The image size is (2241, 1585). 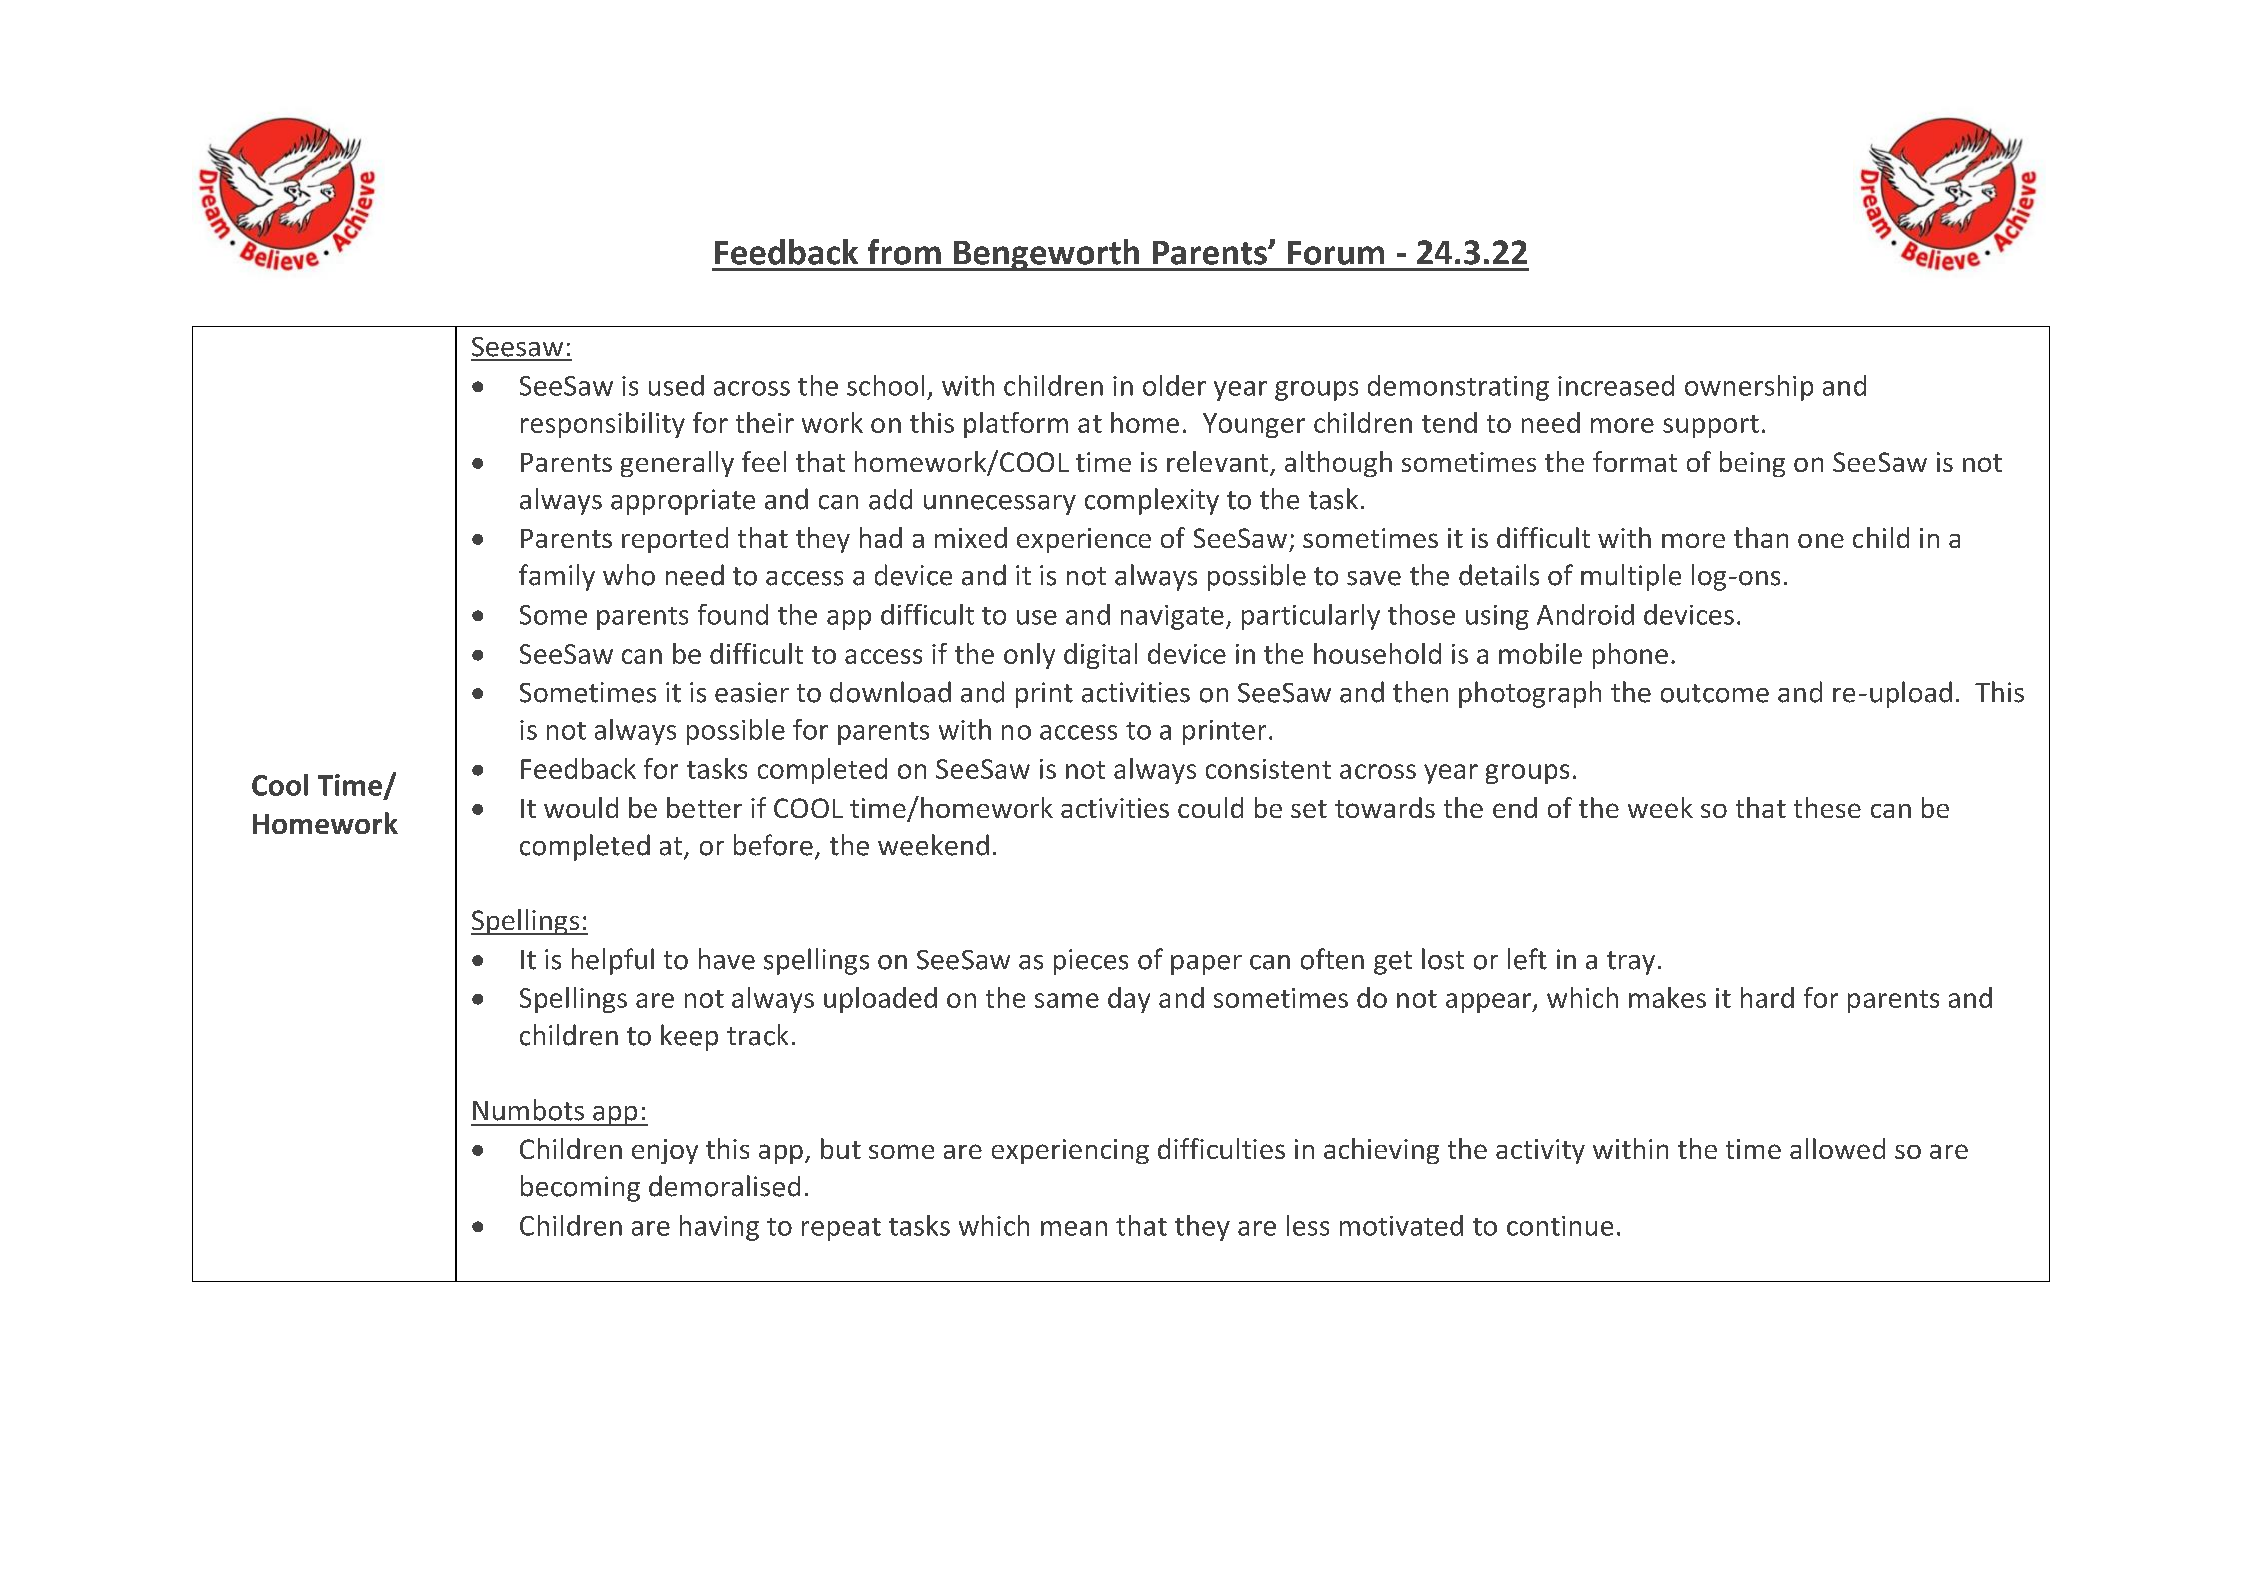 What do you see at coordinates (904, 252) in the page?
I see `from` at bounding box center [904, 252].
